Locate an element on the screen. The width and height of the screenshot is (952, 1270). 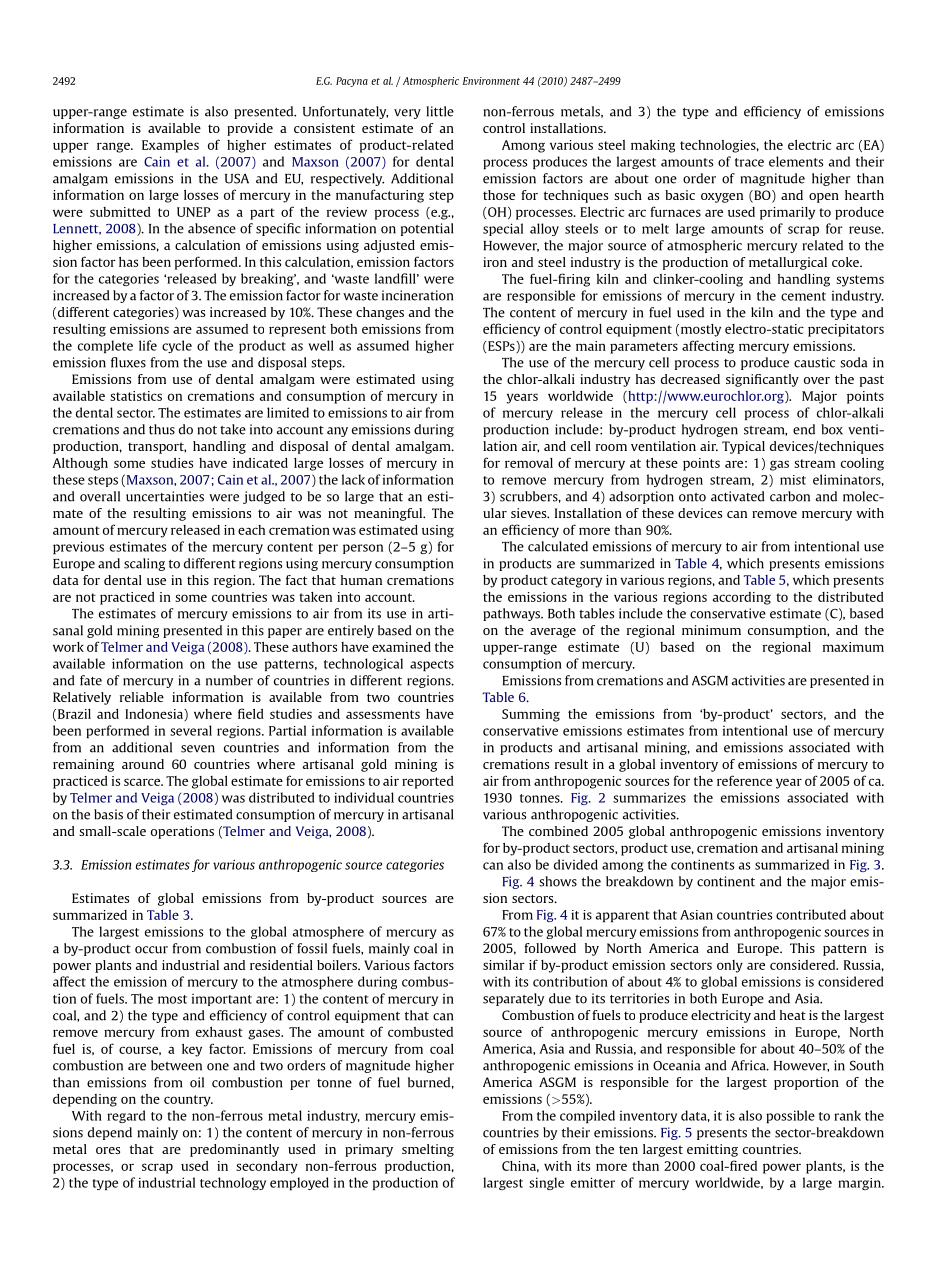
Examples is located at coordinates (170, 146).
